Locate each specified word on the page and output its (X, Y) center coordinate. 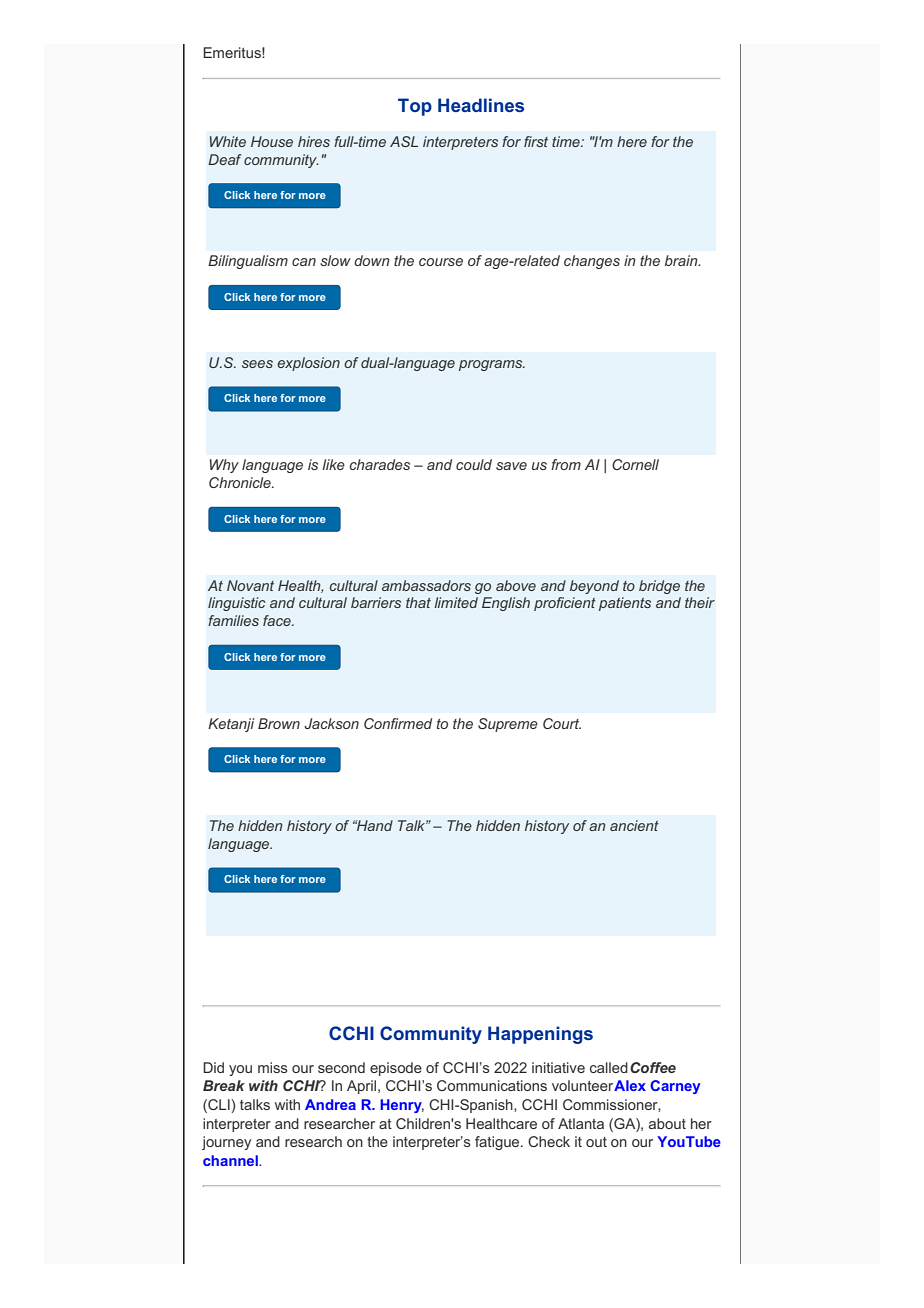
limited (456, 602)
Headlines (481, 105)
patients (625, 604)
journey (226, 1143)
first (536, 141)
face (278, 620)
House (272, 141)
